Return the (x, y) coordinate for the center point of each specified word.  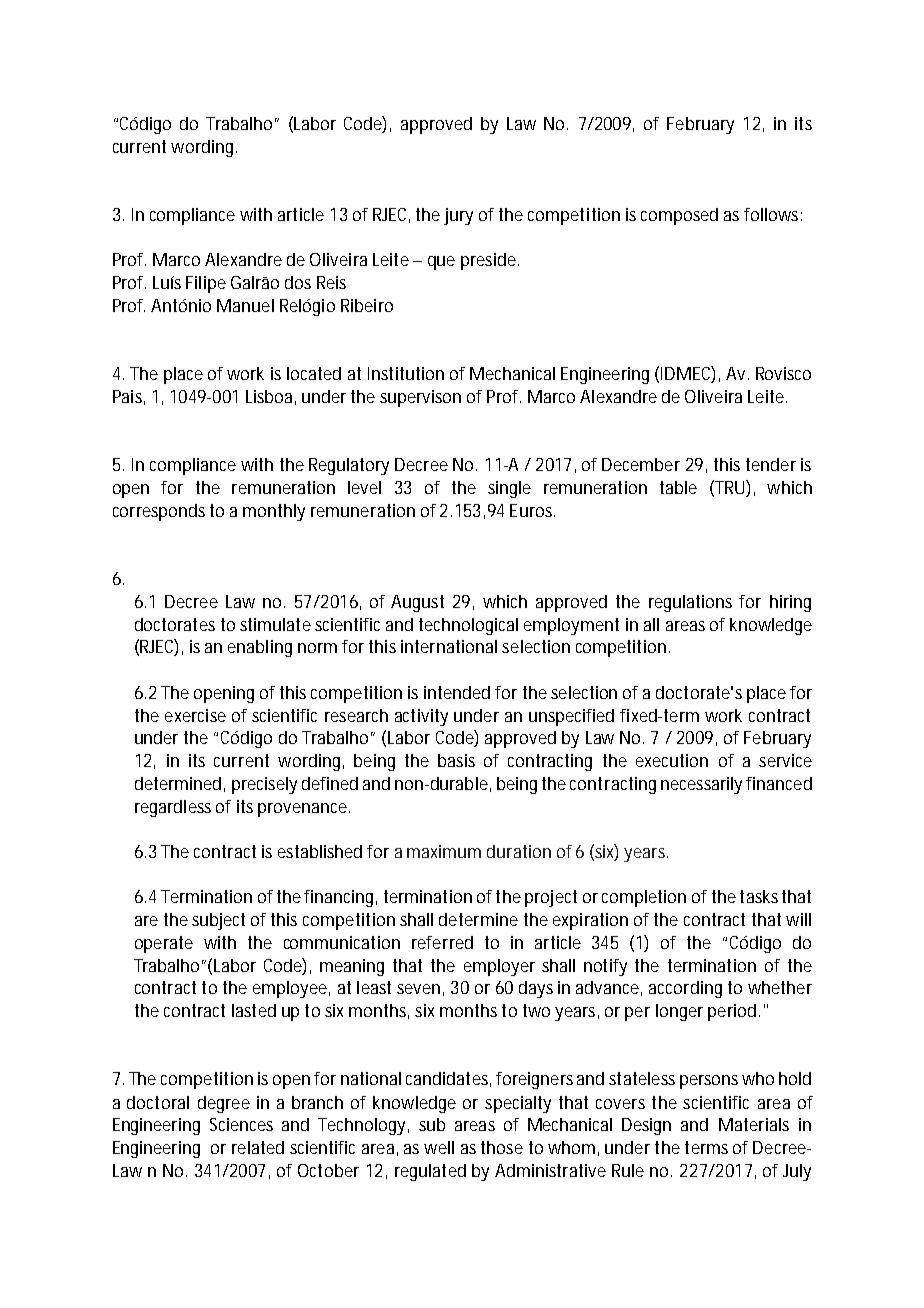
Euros (532, 510)
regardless (173, 808)
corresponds (159, 512)
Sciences (241, 1124)
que (441, 263)
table (678, 487)
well (439, 1147)
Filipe (206, 284)
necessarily (704, 785)
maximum (444, 851)
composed (679, 216)
